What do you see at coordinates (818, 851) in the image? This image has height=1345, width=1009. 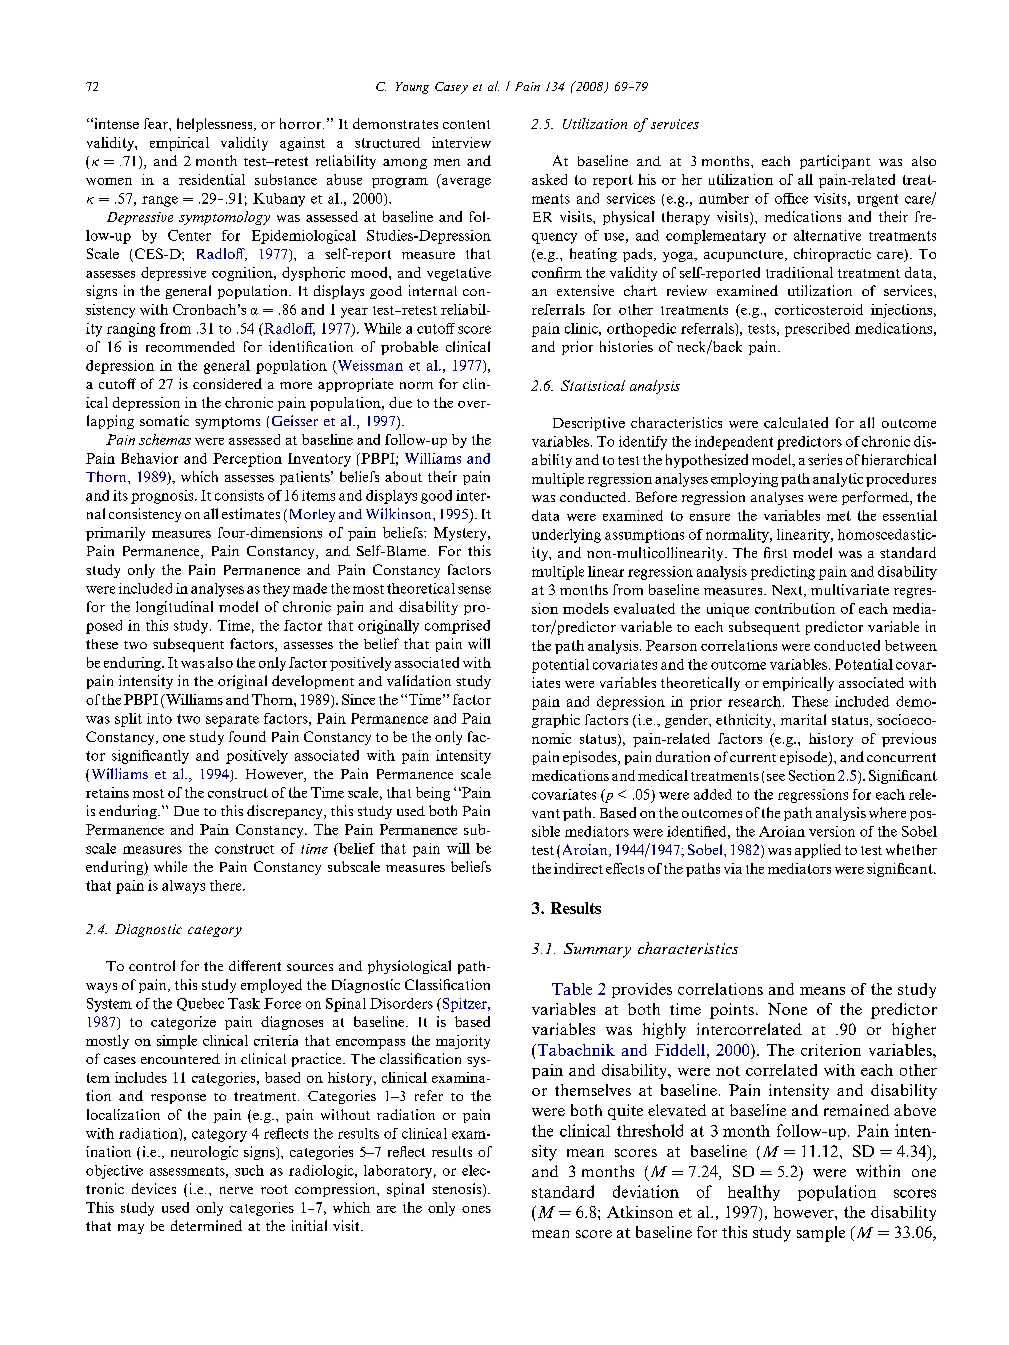 I see `applied` at bounding box center [818, 851].
